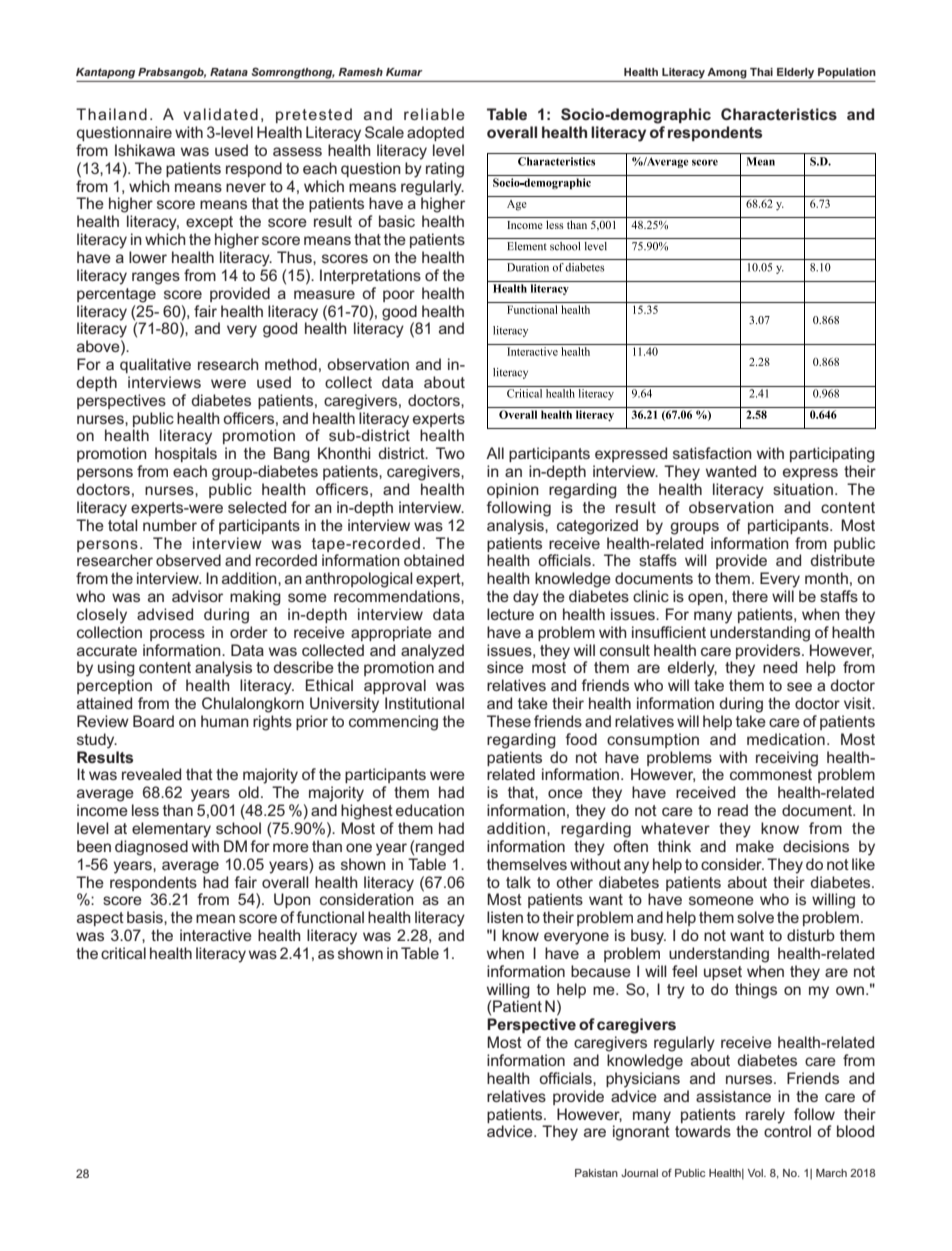  I want to click on hospitals, so click(186, 454).
